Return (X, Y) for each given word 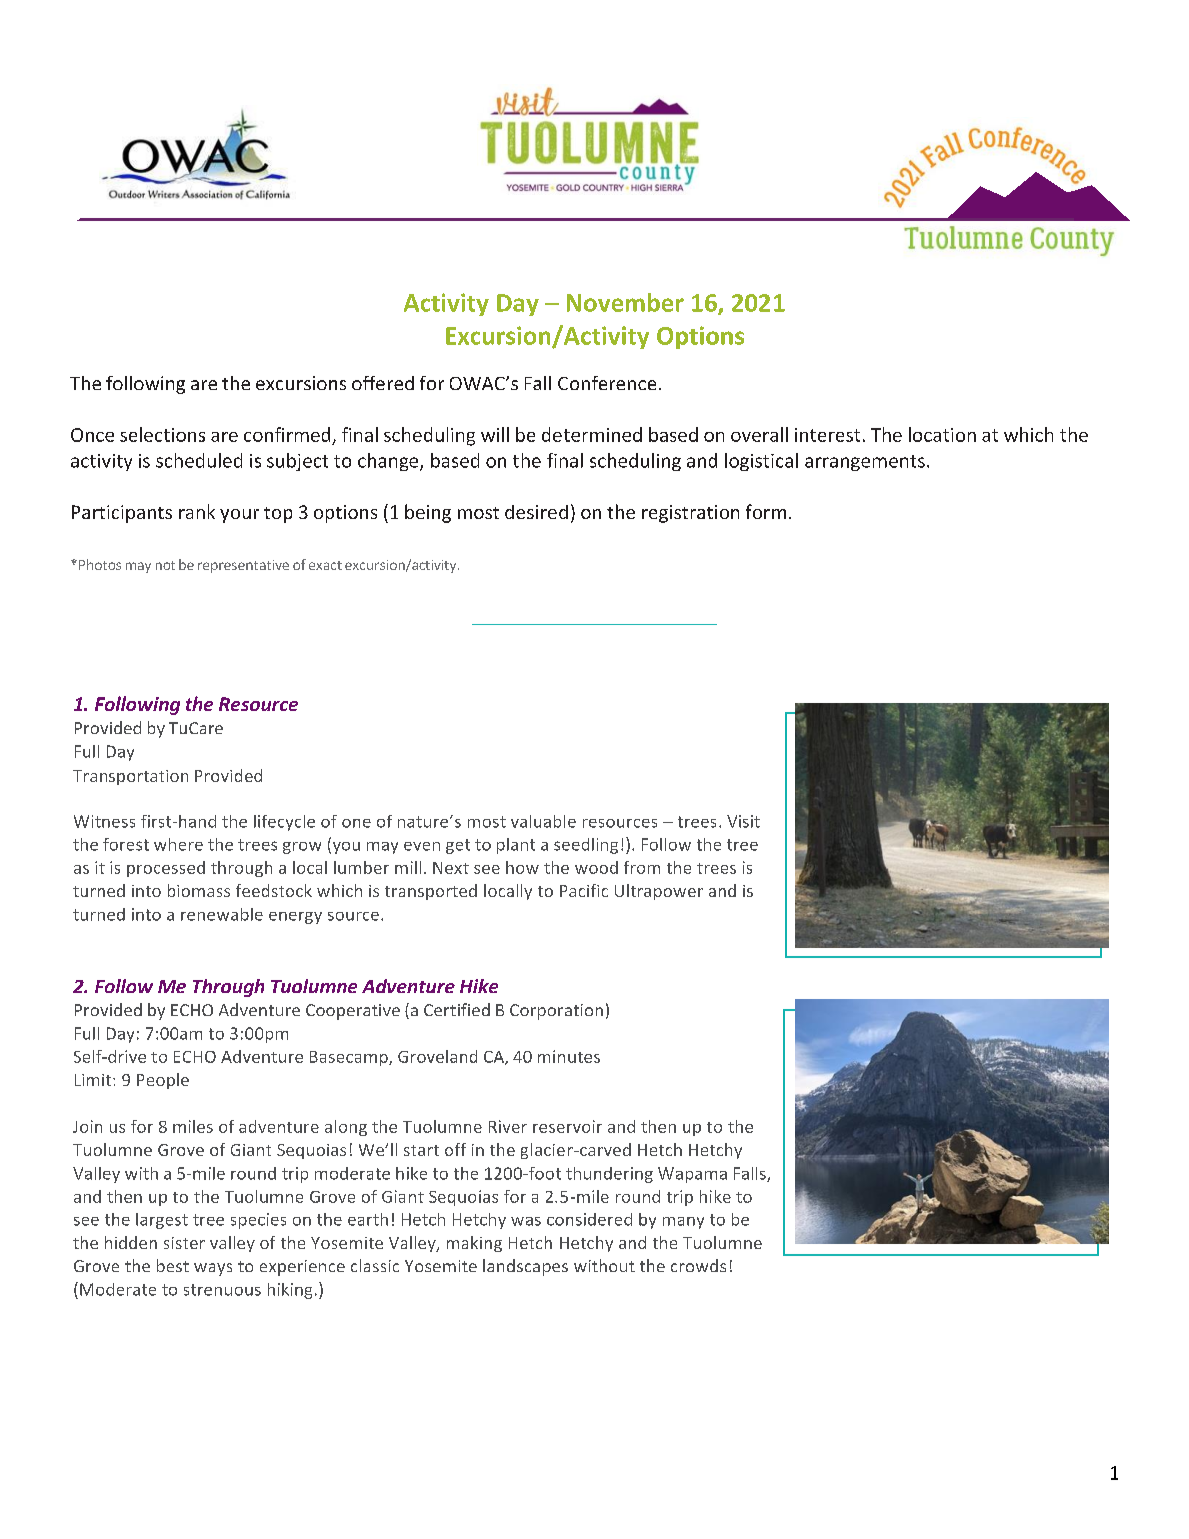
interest (827, 435)
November (625, 302)
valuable (543, 821)
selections (162, 434)
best (173, 1265)
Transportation (130, 777)
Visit (743, 821)
